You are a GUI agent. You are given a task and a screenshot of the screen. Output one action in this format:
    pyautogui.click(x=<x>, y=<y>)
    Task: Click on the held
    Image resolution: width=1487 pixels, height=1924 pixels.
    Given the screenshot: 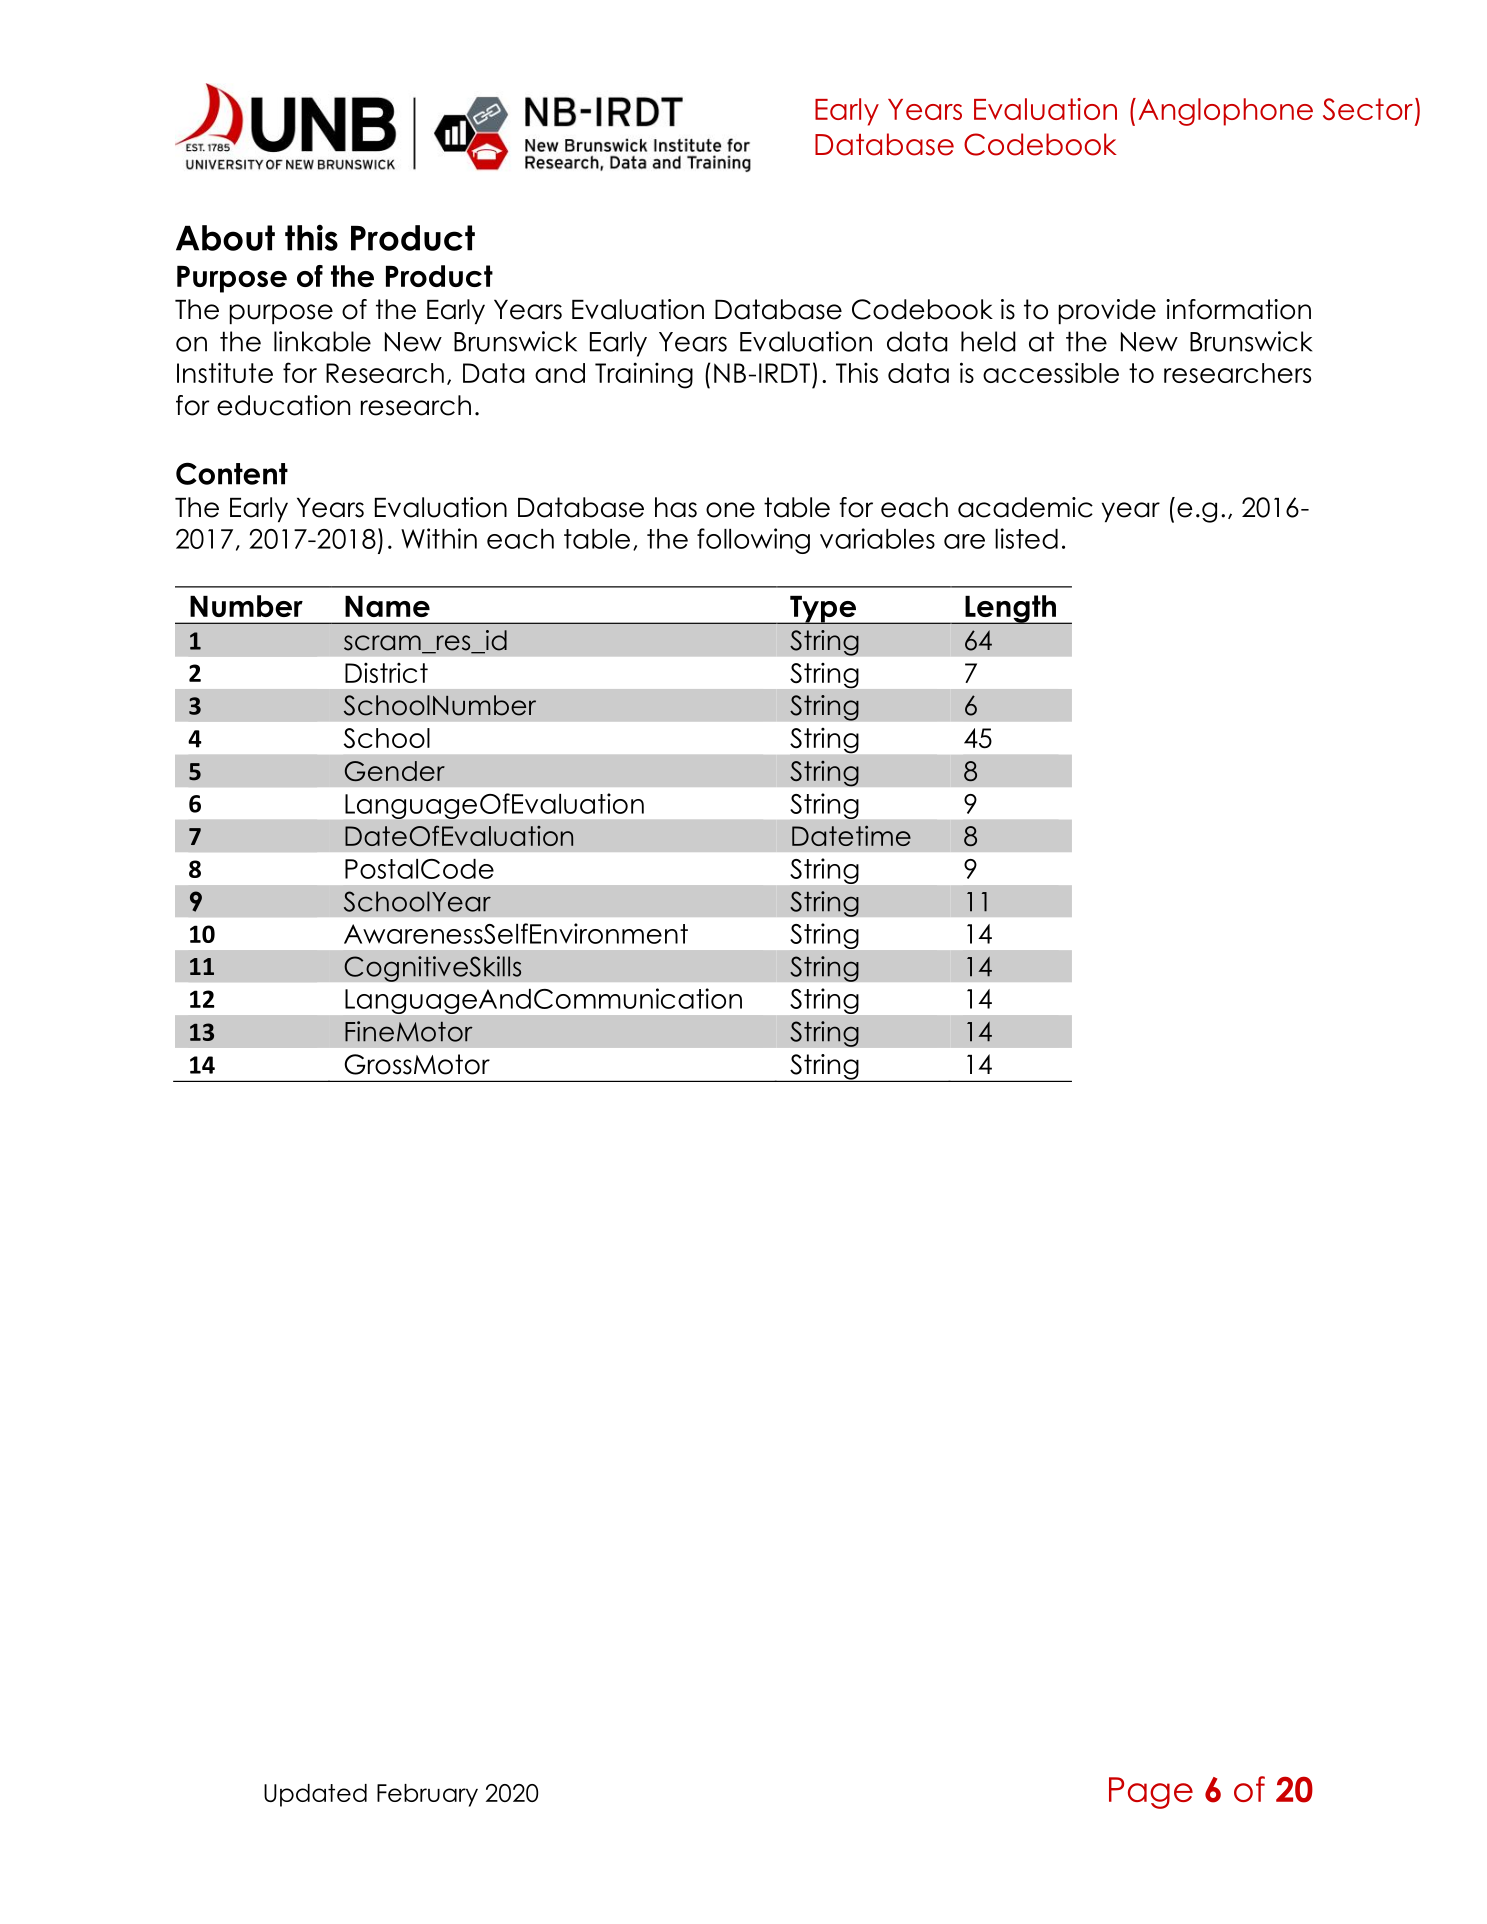 What is the action you would take?
    pyautogui.click(x=988, y=341)
